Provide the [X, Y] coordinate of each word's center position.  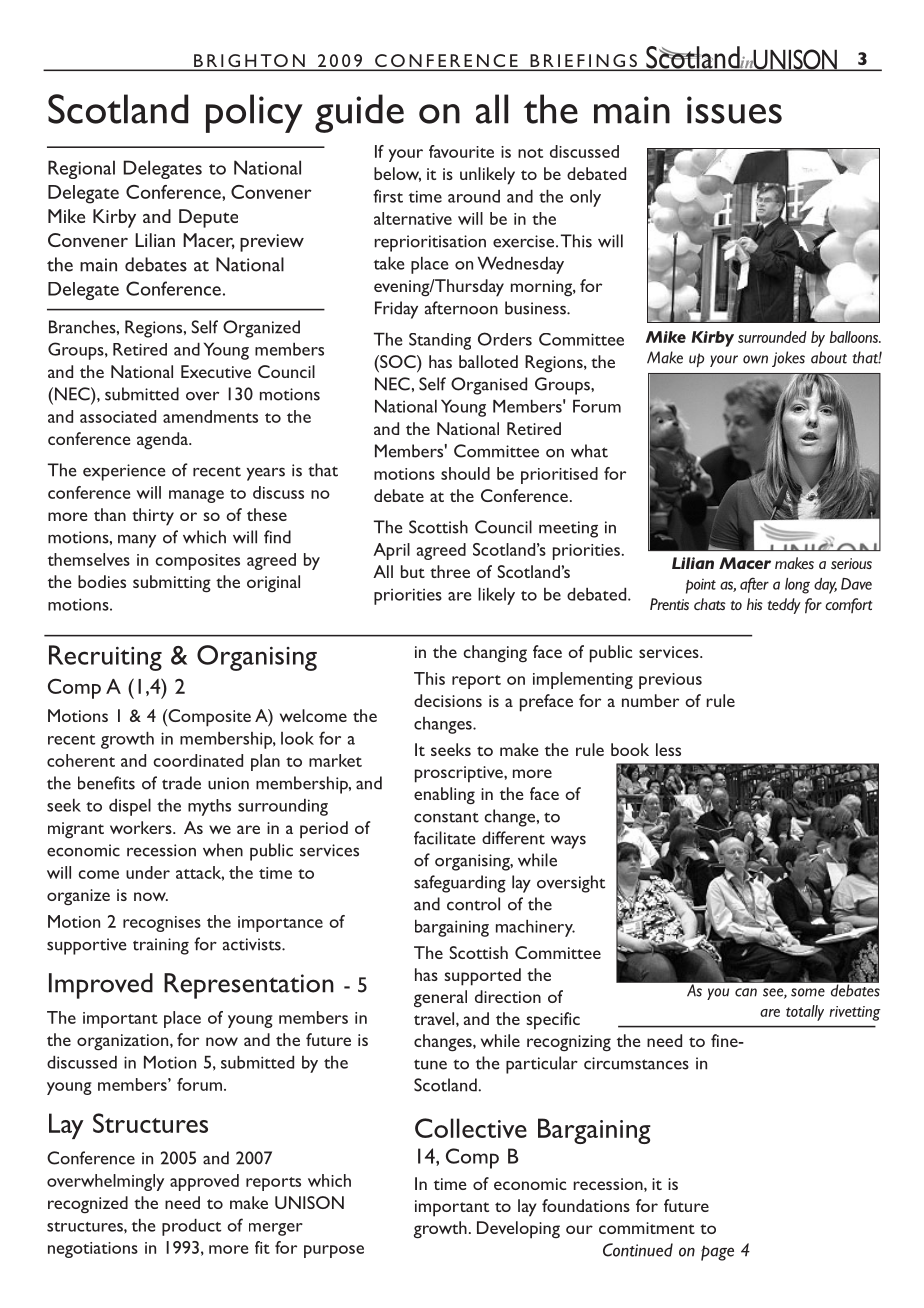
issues [734, 110]
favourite [461, 151]
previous [670, 681]
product [191, 1227]
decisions [448, 700]
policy [254, 113]
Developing [518, 1230]
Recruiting [105, 658]
